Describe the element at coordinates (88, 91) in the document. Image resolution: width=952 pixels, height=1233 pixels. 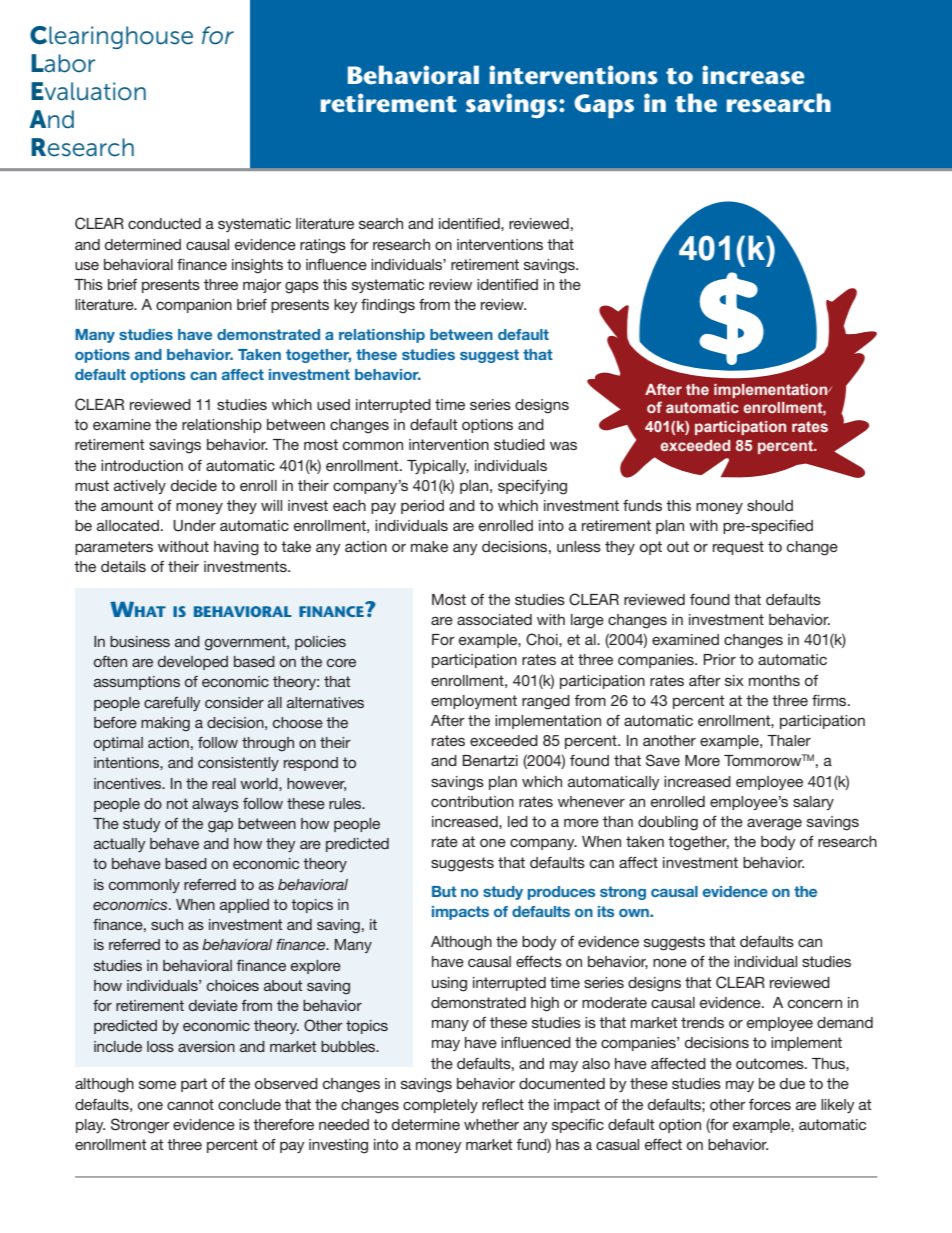
I see `Evaluation` at that location.
